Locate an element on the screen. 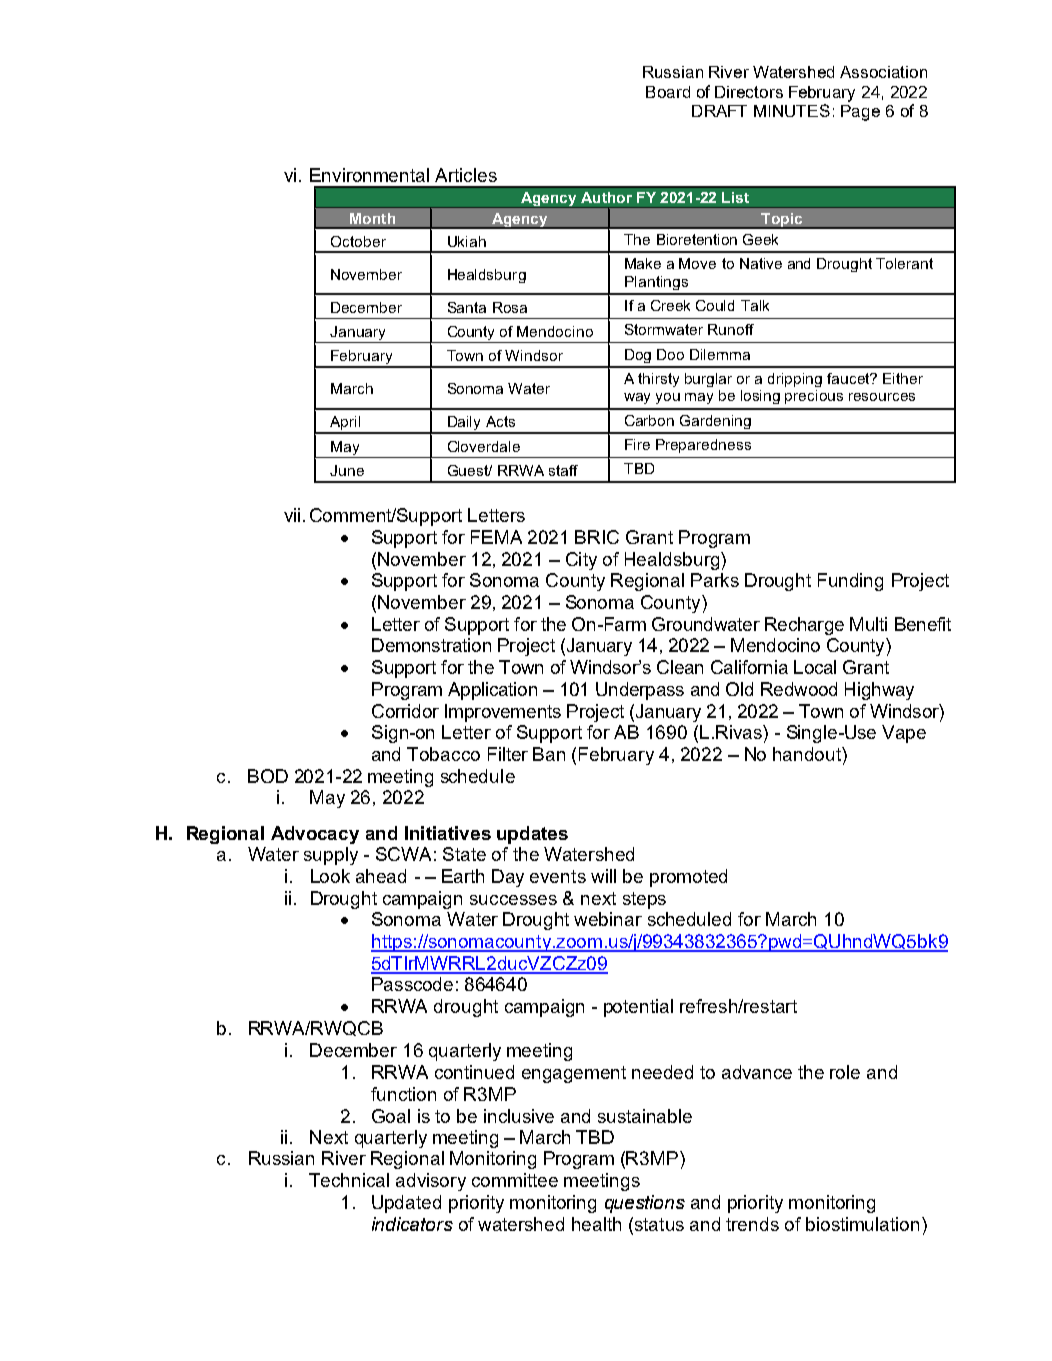 Image resolution: width=1052 pixels, height=1361 pixels. Demonstration is located at coordinates (431, 645).
